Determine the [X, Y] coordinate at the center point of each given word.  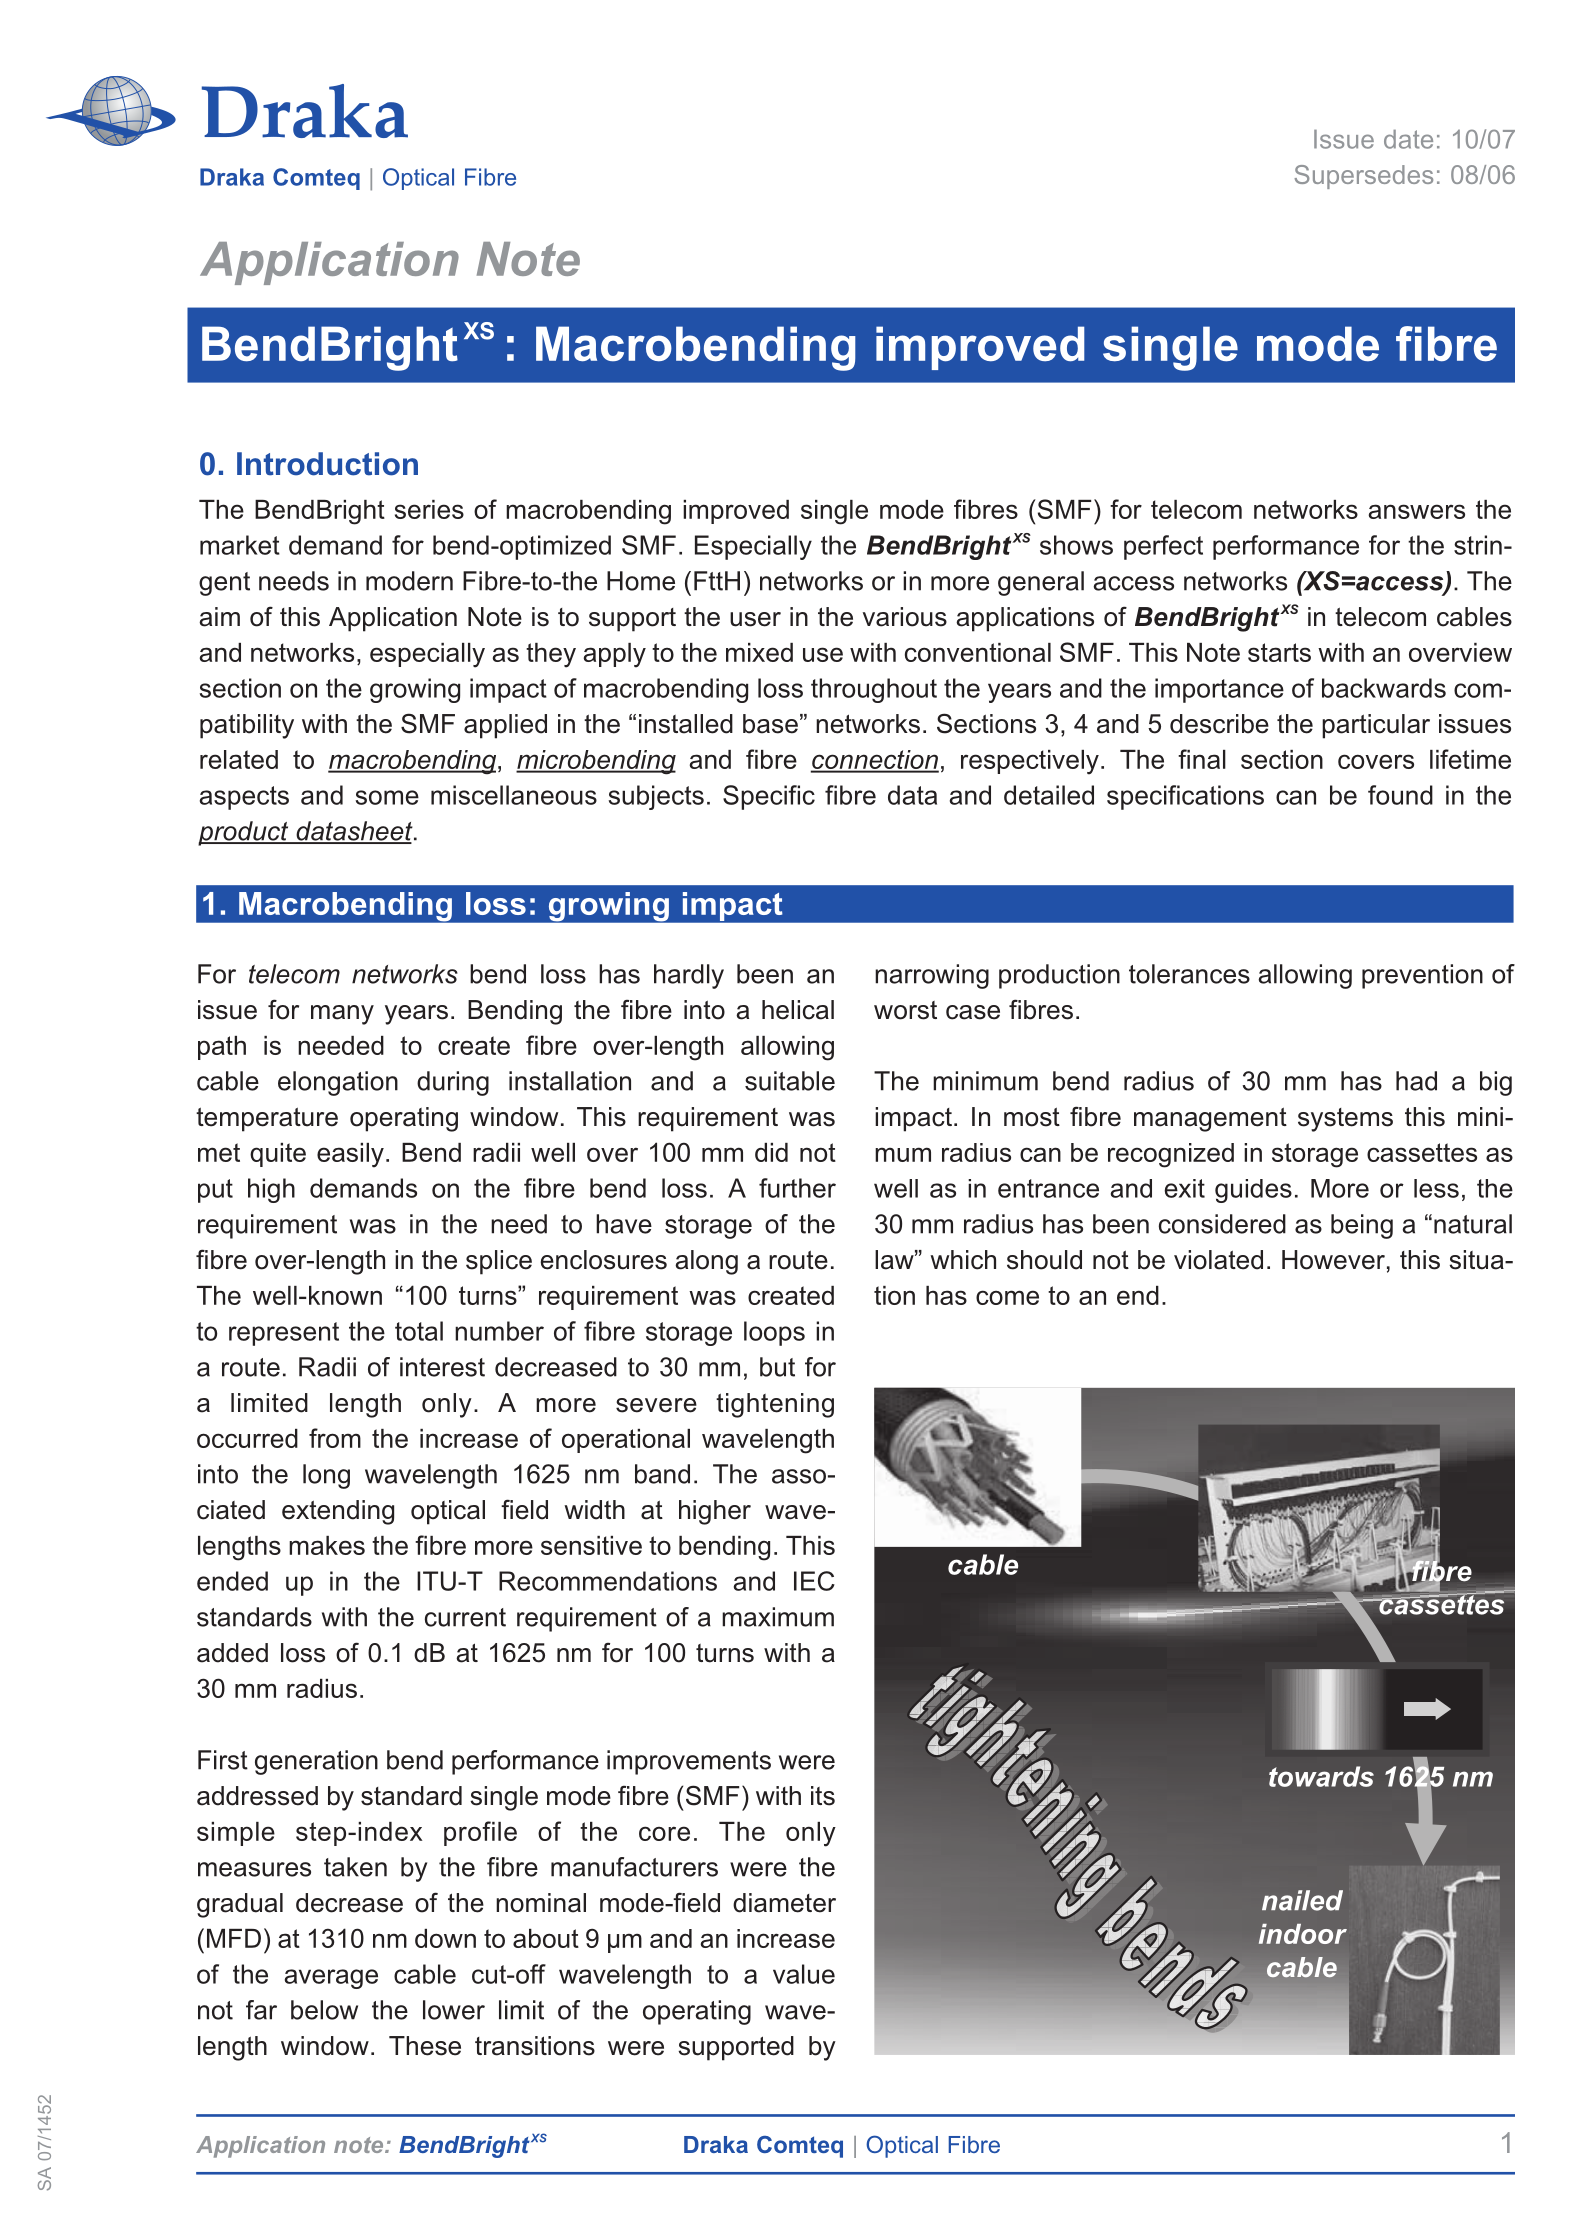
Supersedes [1363, 177]
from [335, 1438]
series [429, 509]
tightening [775, 1405]
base [770, 724]
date [1408, 139]
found [1400, 795]
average [331, 1979]
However [1333, 1260]
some [387, 797]
